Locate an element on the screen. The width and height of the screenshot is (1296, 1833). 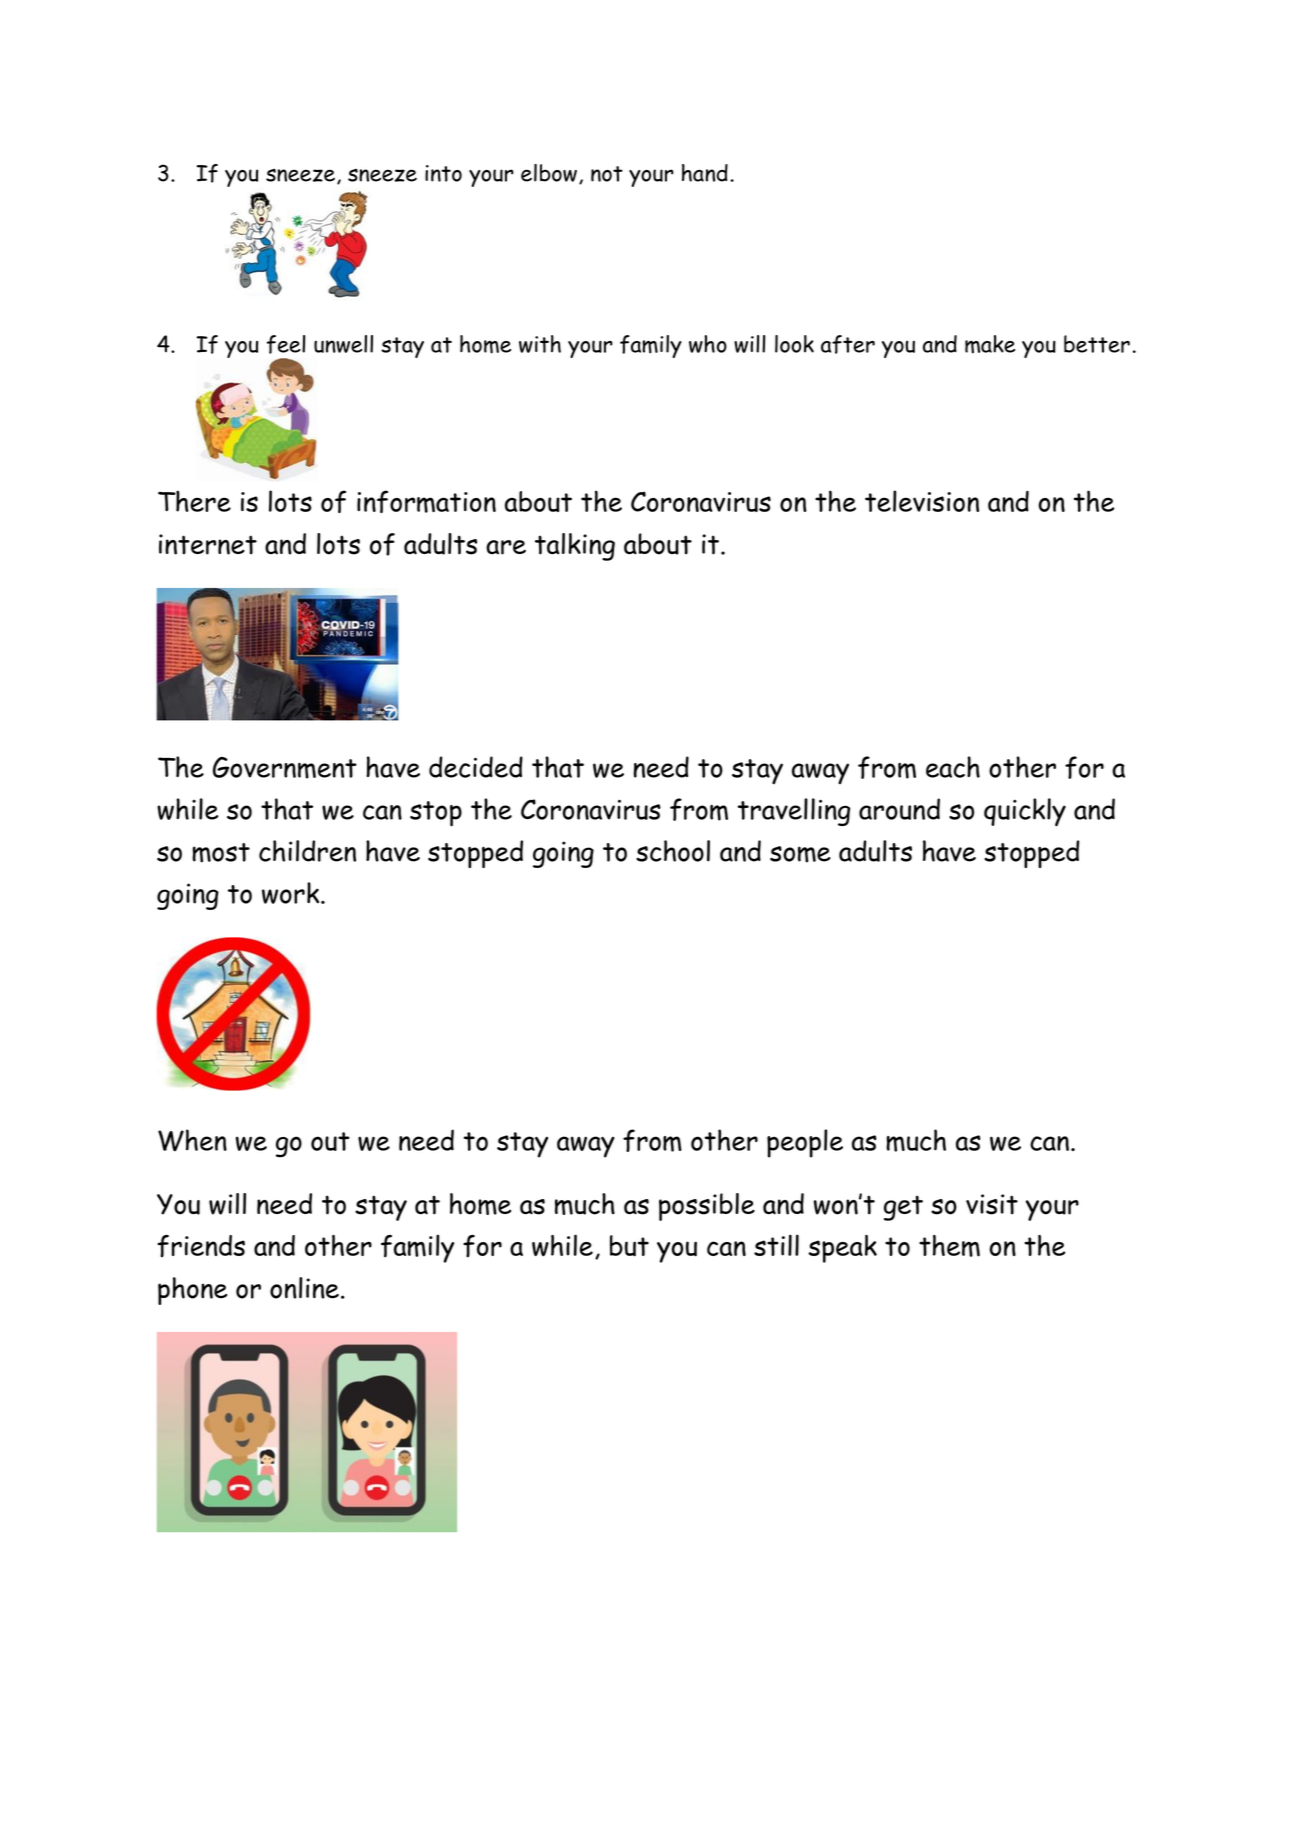
internet is located at coordinates (208, 544).
